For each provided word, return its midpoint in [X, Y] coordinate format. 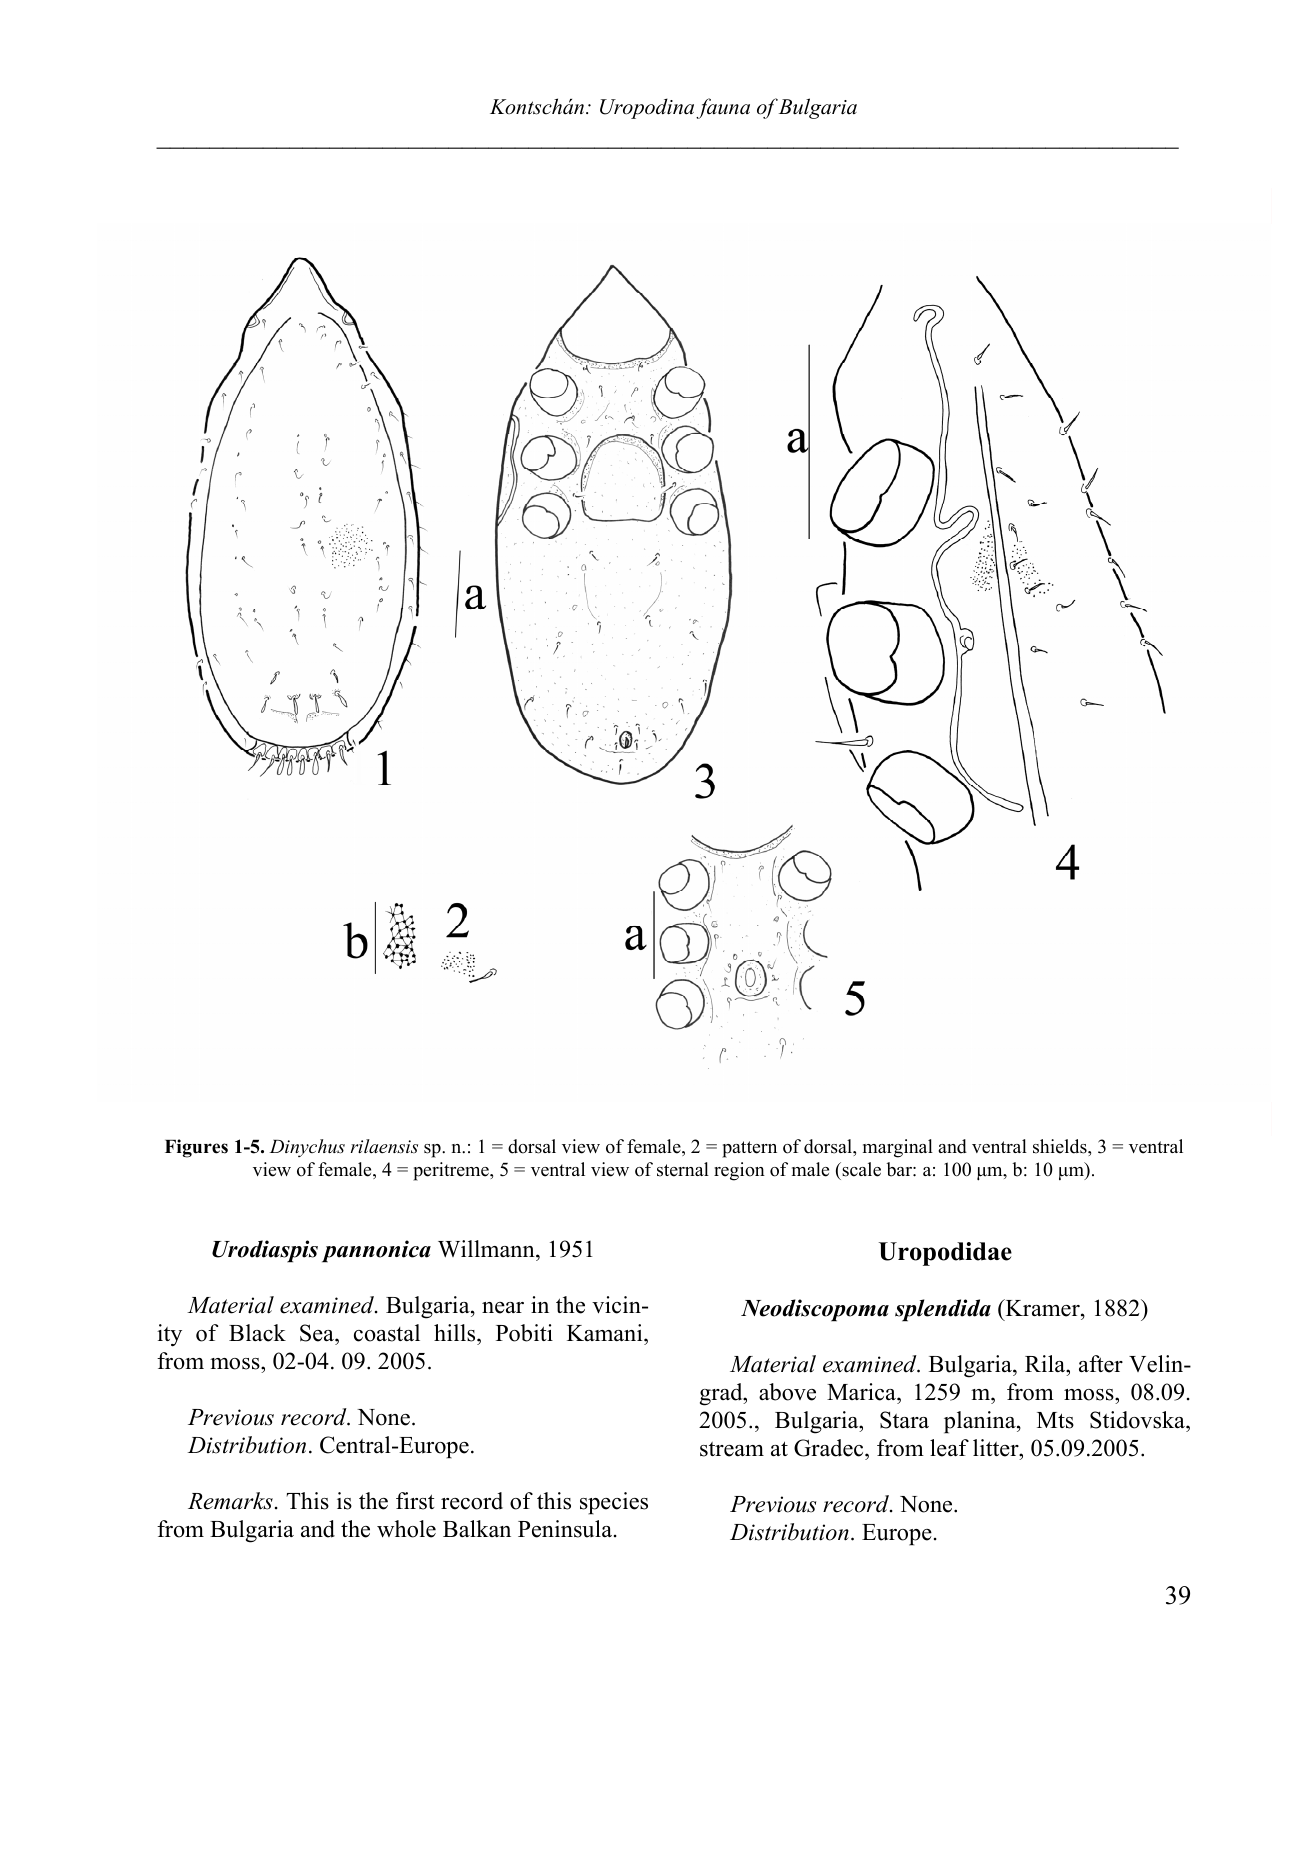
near [503, 1308]
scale [860, 1169]
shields [1061, 1146]
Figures [196, 1148]
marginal [898, 1148]
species [614, 1503]
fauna [723, 108]
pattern [749, 1149]
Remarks [230, 1501]
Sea [318, 1334]
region [739, 1171]
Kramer [1042, 1308]
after [1101, 1364]
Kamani [606, 1334]
